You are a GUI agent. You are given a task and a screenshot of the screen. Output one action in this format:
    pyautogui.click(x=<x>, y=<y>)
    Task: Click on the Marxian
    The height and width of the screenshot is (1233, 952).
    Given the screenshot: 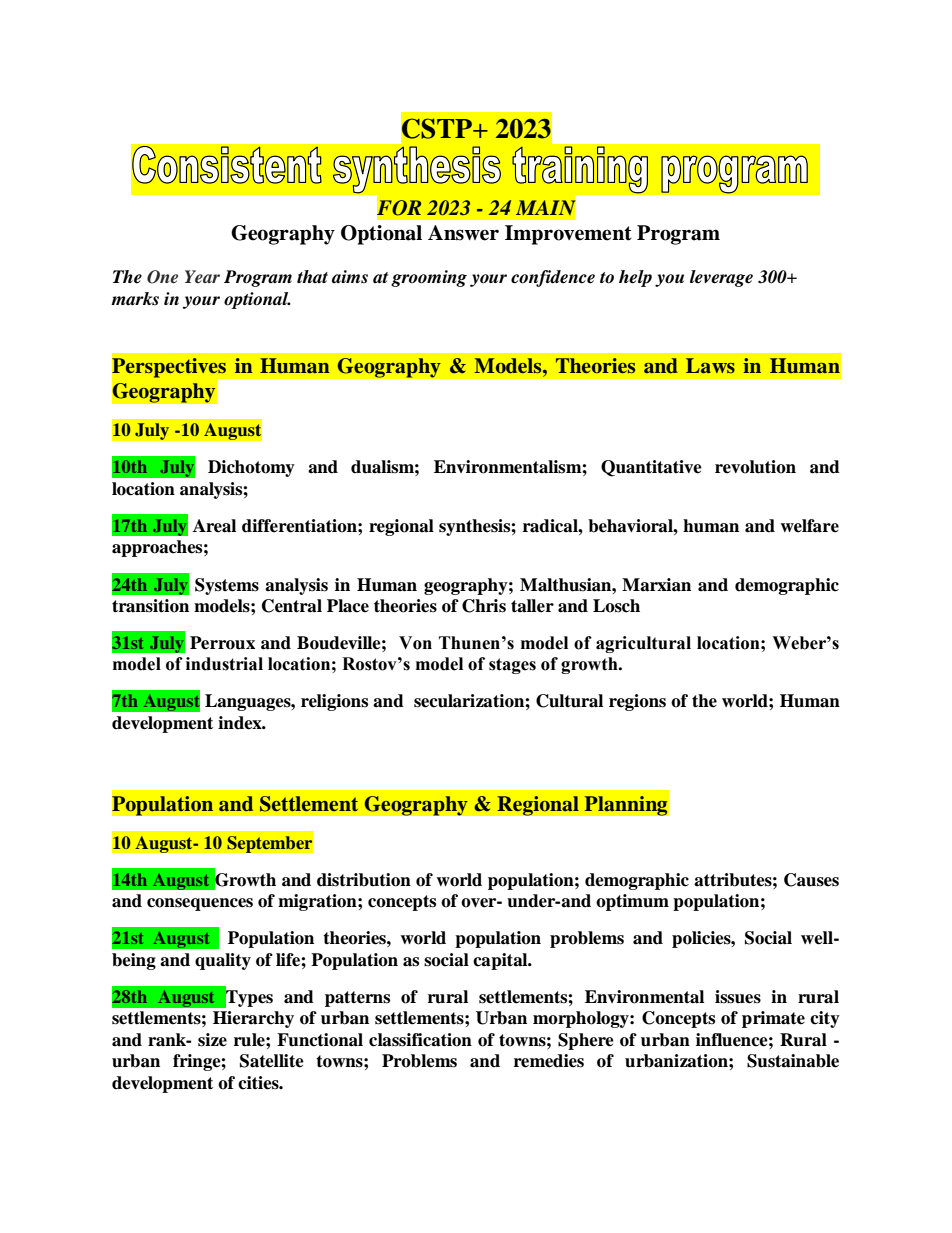 What is the action you would take?
    pyautogui.click(x=656, y=585)
